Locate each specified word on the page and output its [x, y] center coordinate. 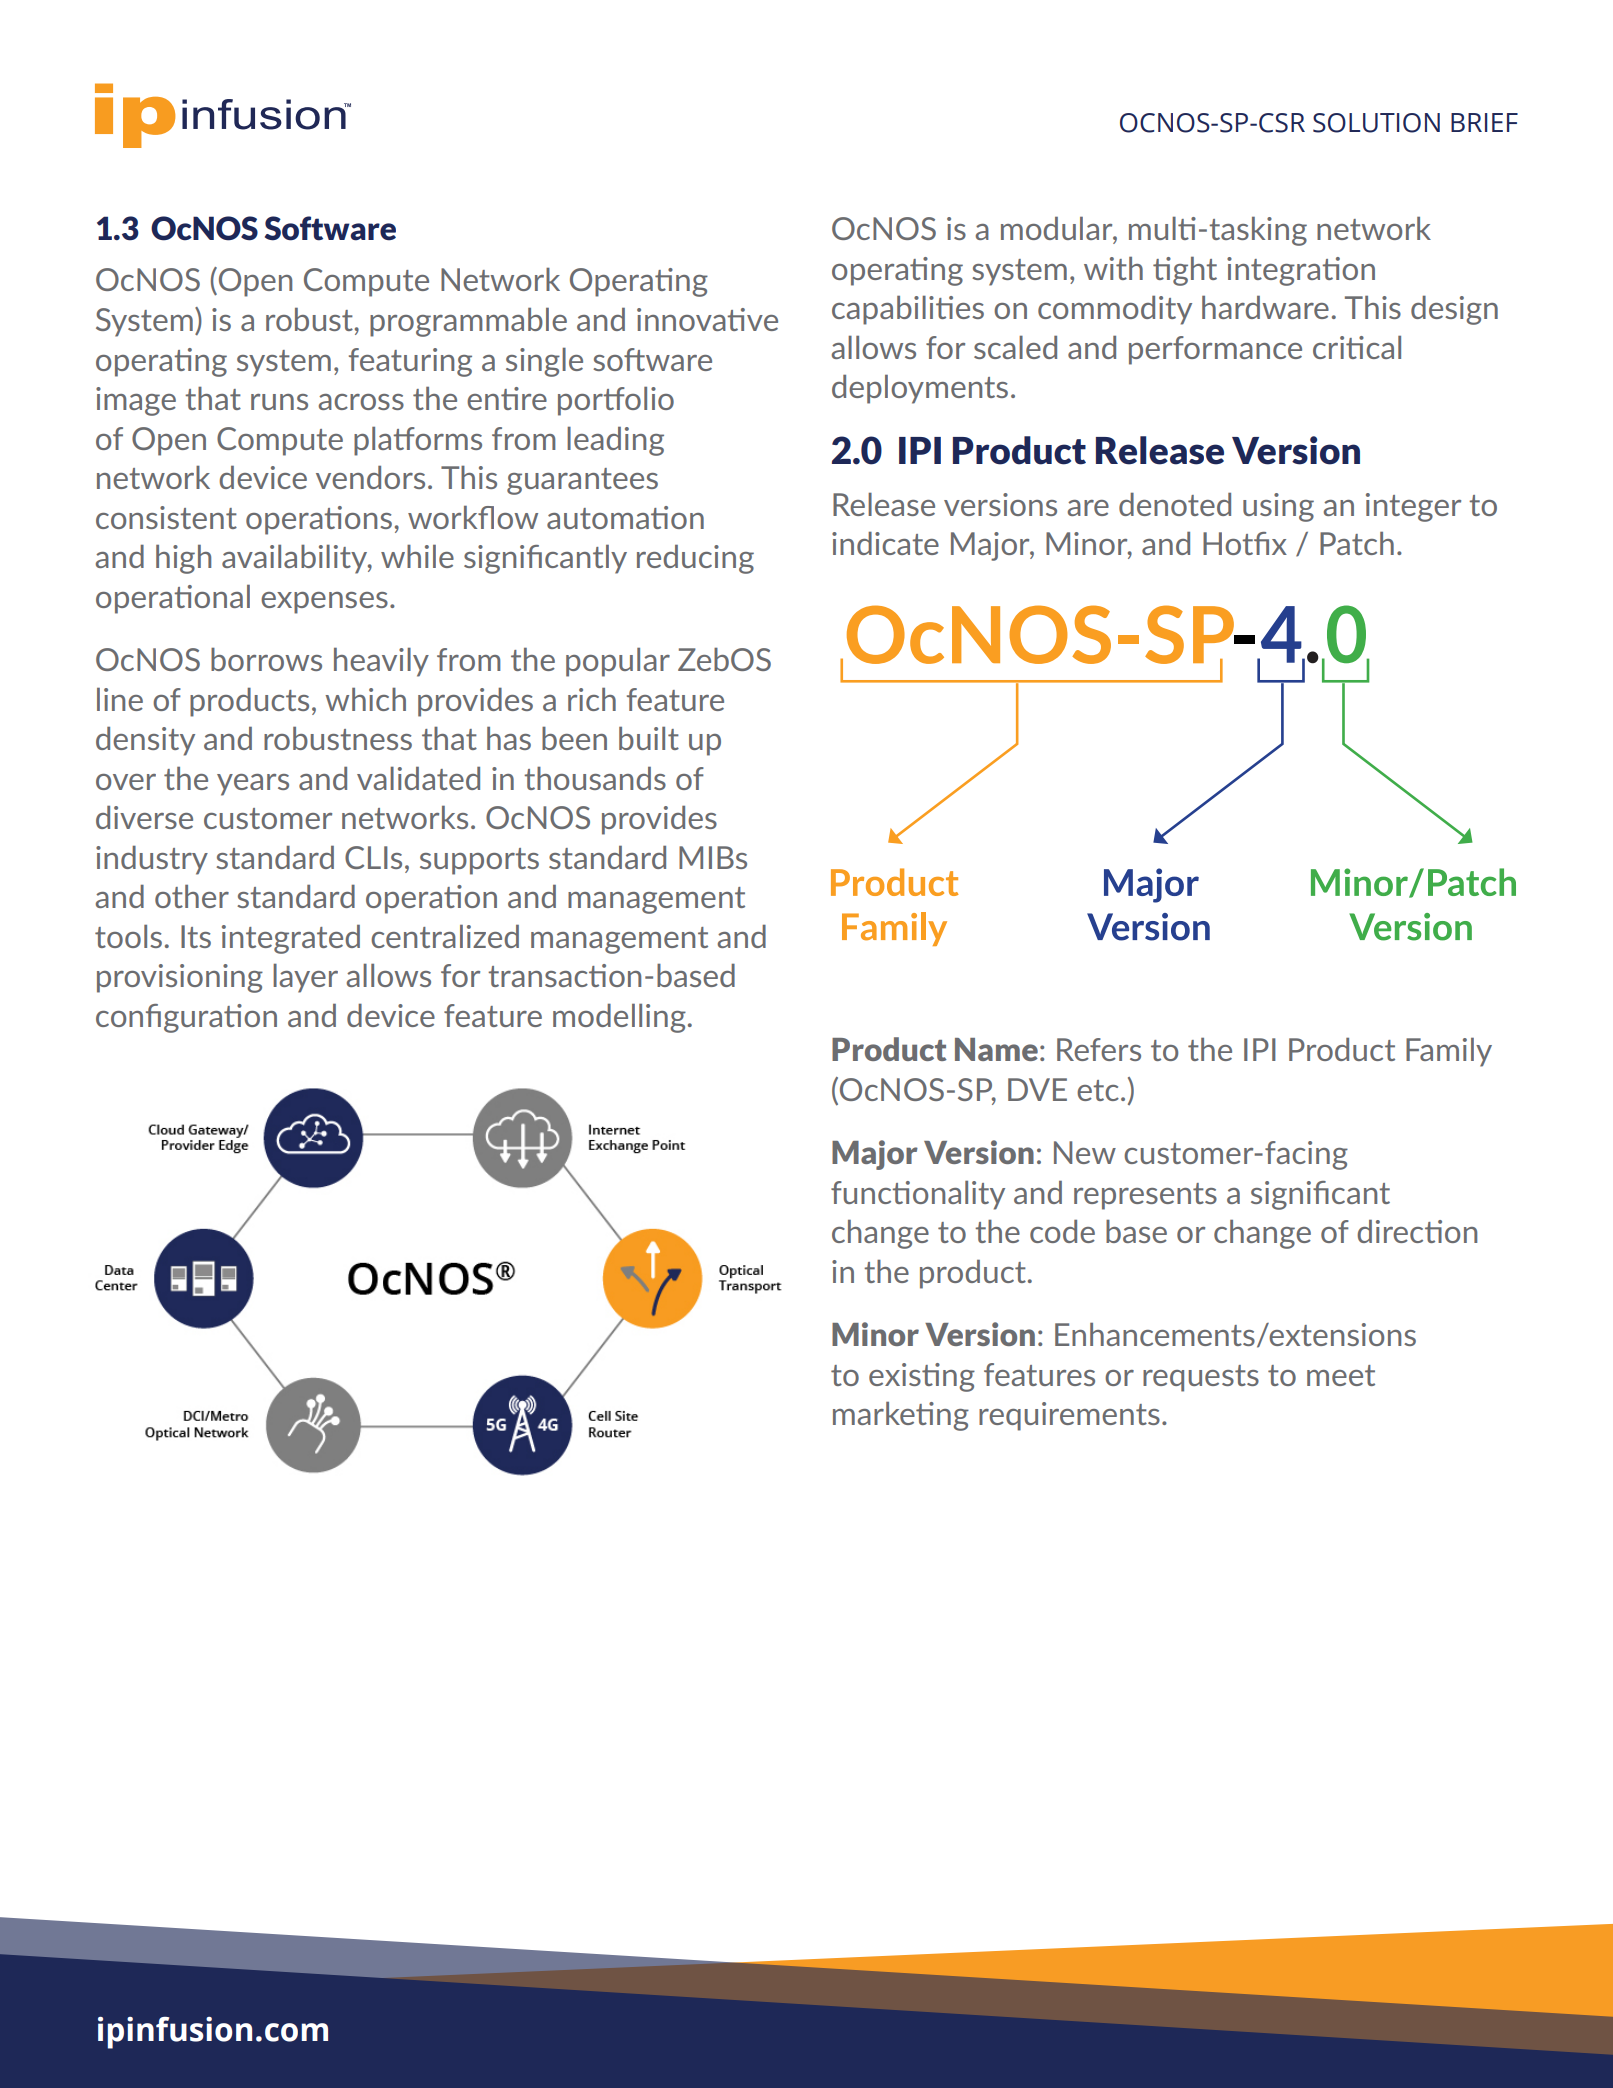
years [253, 785]
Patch [1357, 543]
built [649, 738]
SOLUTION [1376, 123]
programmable [468, 322]
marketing [901, 1416]
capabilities [908, 310]
